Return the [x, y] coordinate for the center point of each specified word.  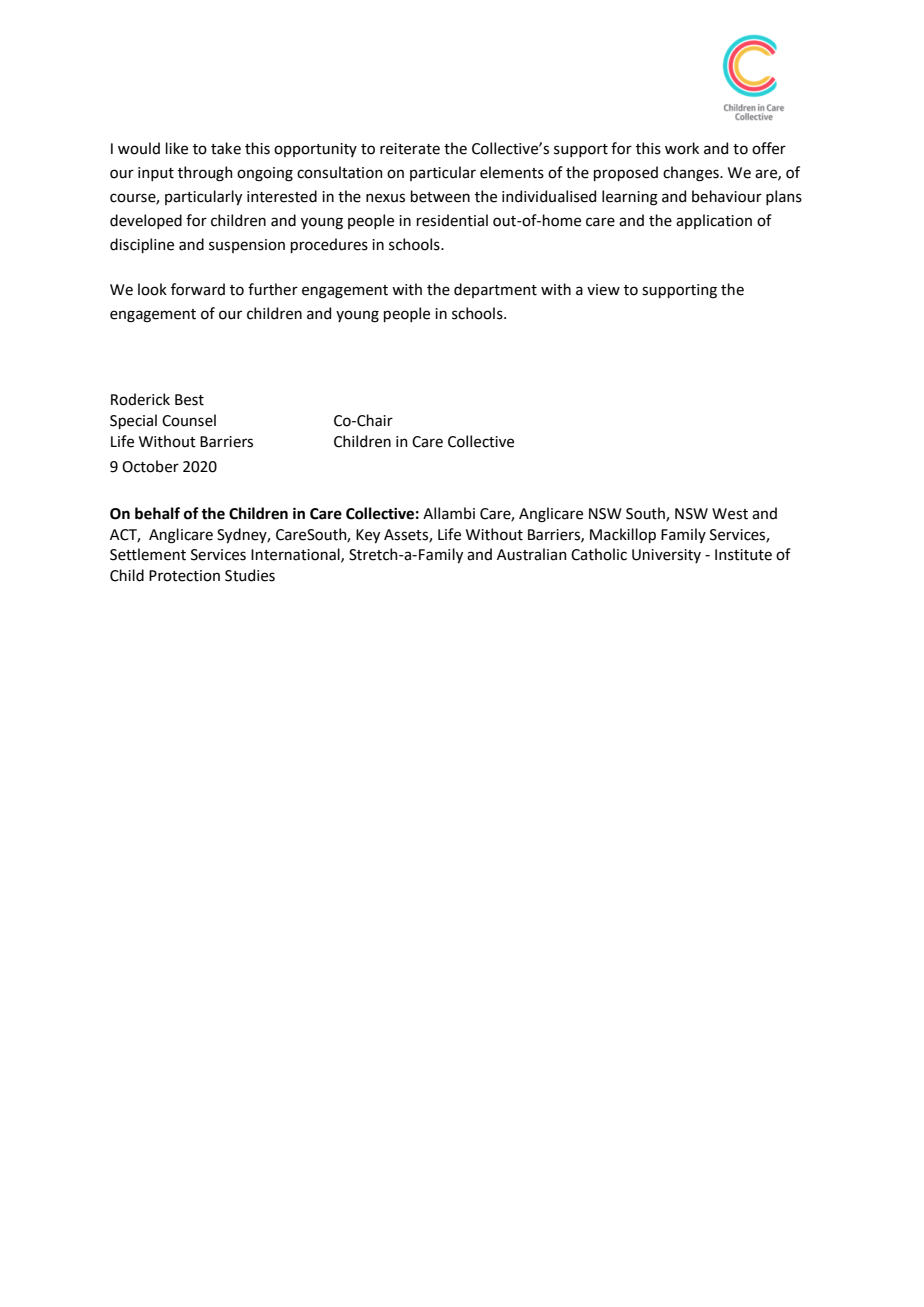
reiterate [410, 149]
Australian [532, 554]
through [205, 174]
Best [189, 400]
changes [692, 174]
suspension [247, 246]
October [150, 466]
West [730, 514]
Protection [184, 576]
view [603, 290]
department [495, 290]
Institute [743, 555]
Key [368, 536]
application [714, 221]
